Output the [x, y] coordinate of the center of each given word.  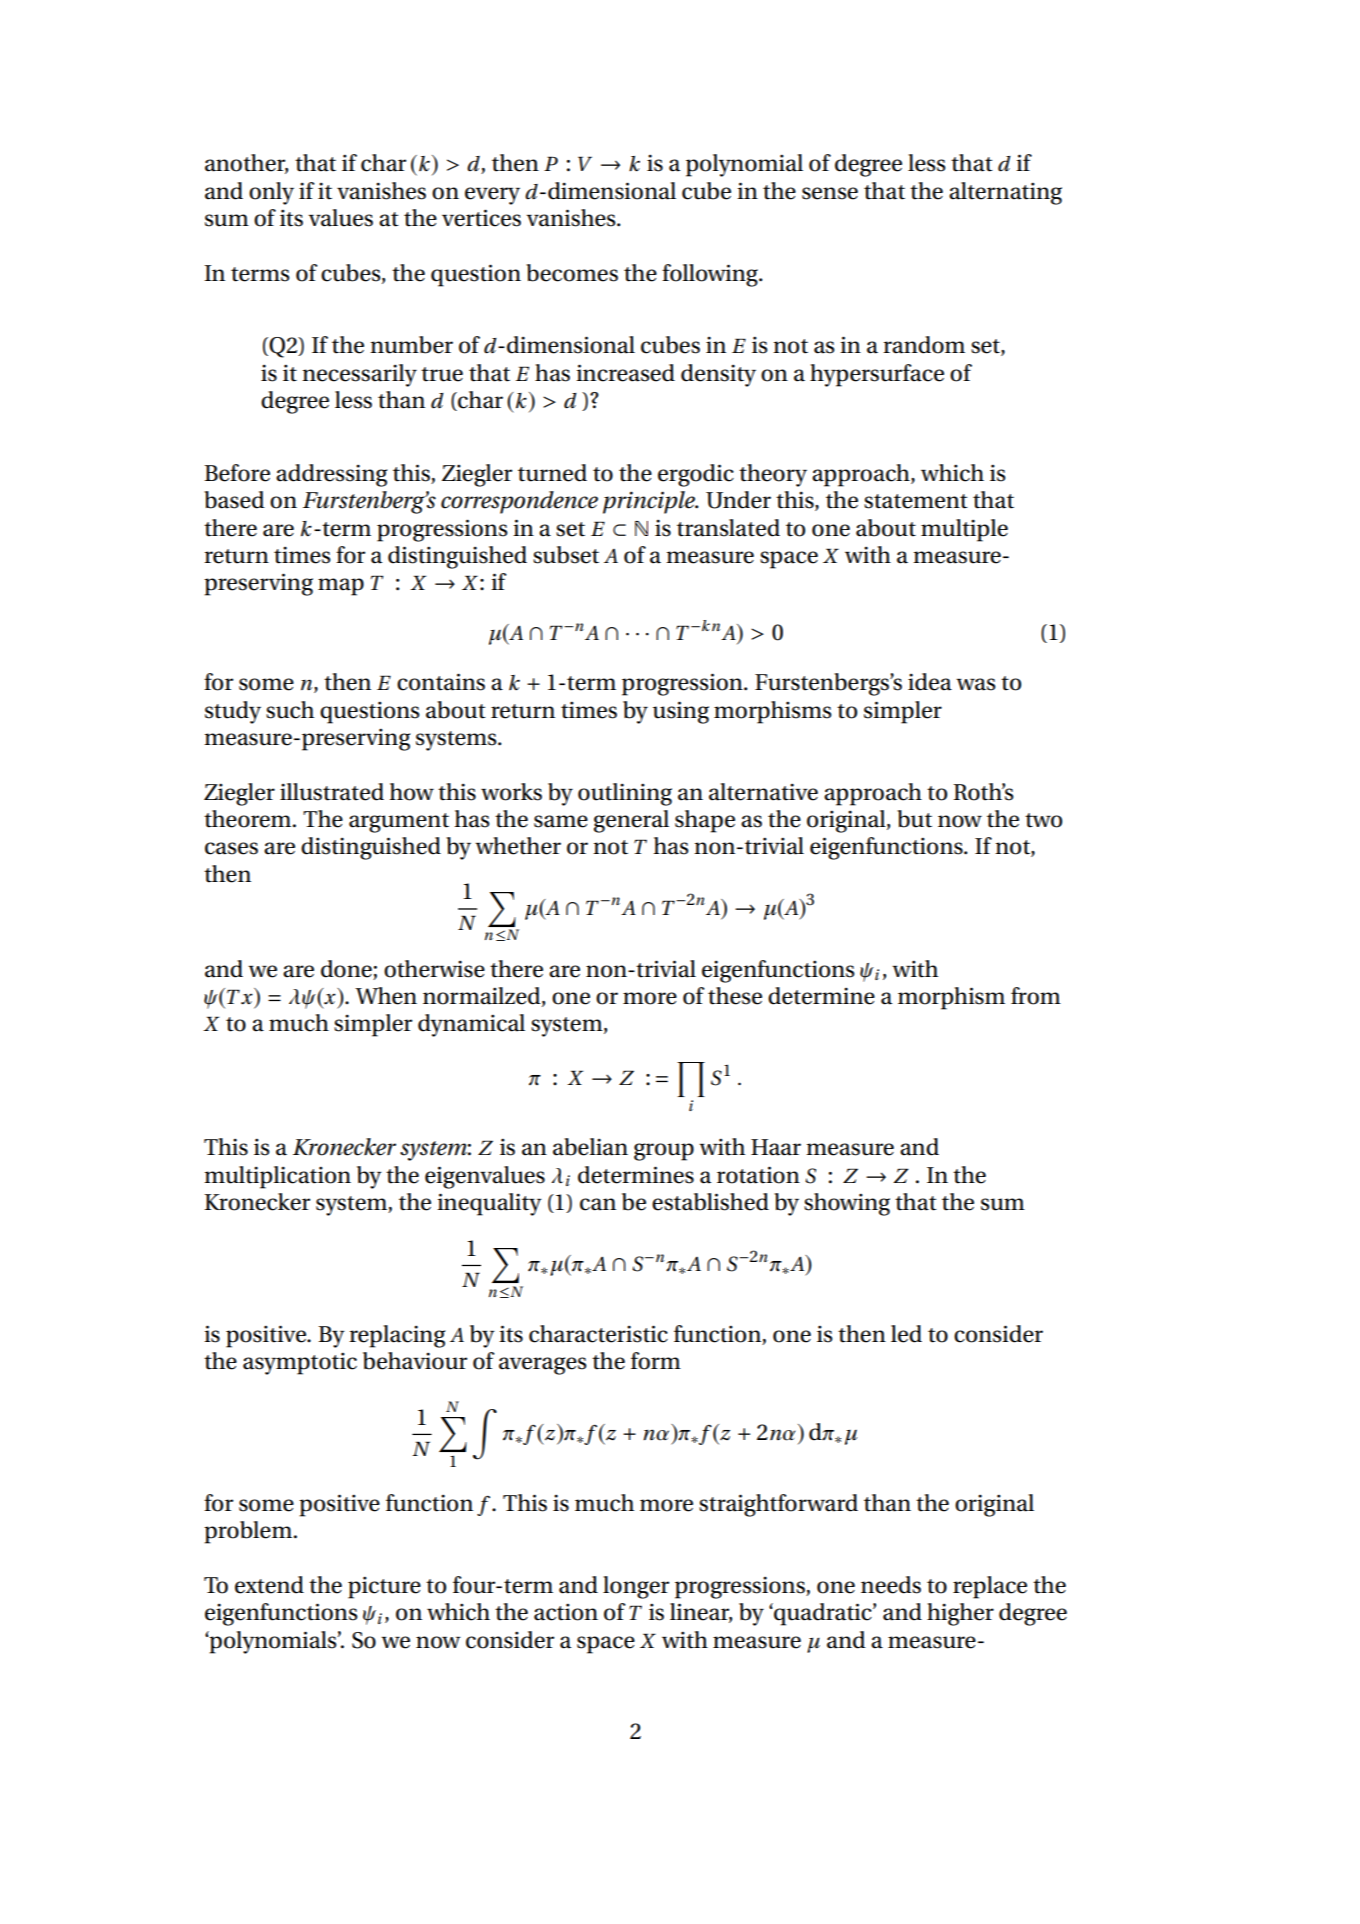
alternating [1005, 193]
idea [930, 682]
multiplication [277, 1177]
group [664, 1152]
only [271, 193]
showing [847, 1204]
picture [384, 1587]
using [681, 712]
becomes [572, 273]
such [290, 710]
